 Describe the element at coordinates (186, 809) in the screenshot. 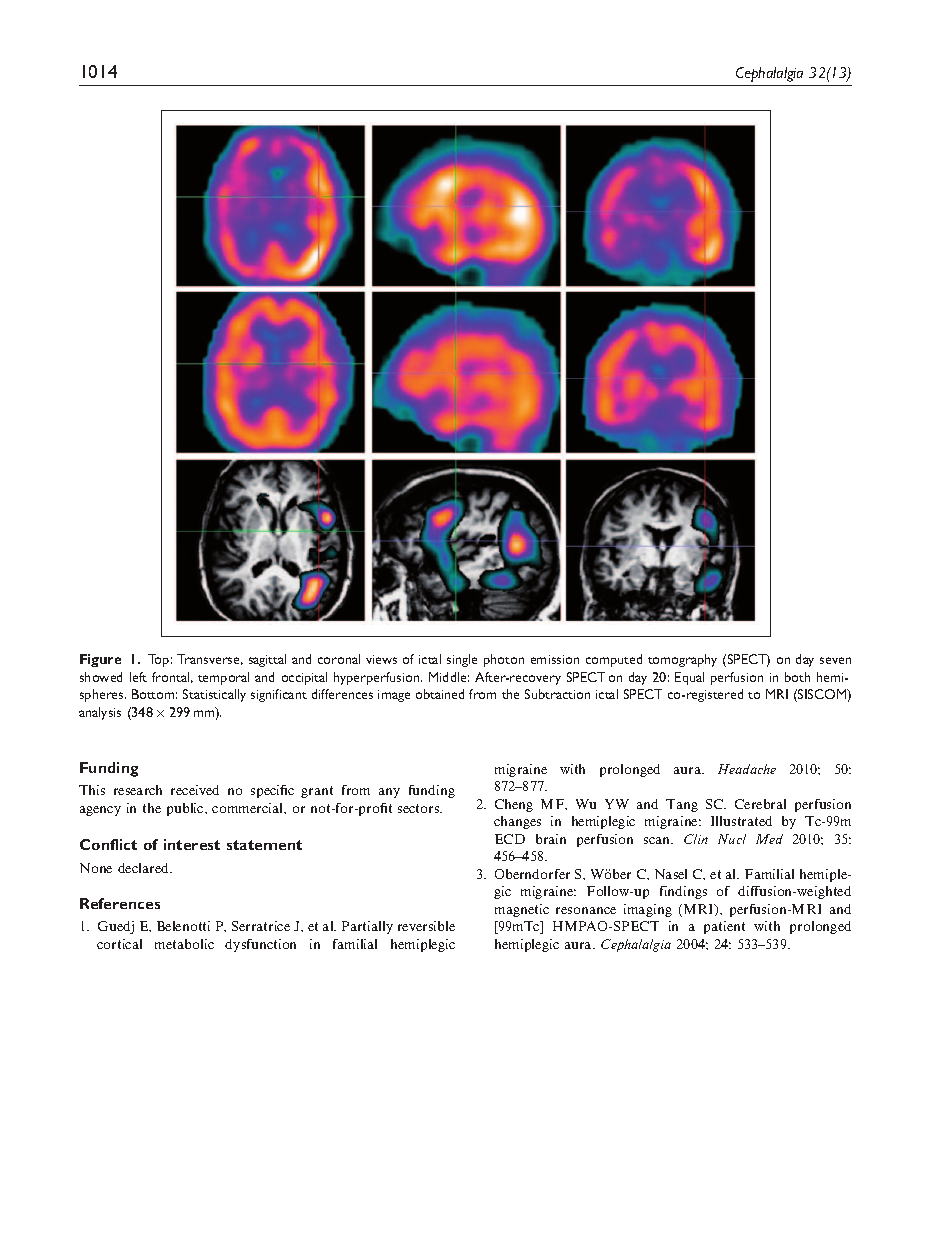

I see `public` at that location.
